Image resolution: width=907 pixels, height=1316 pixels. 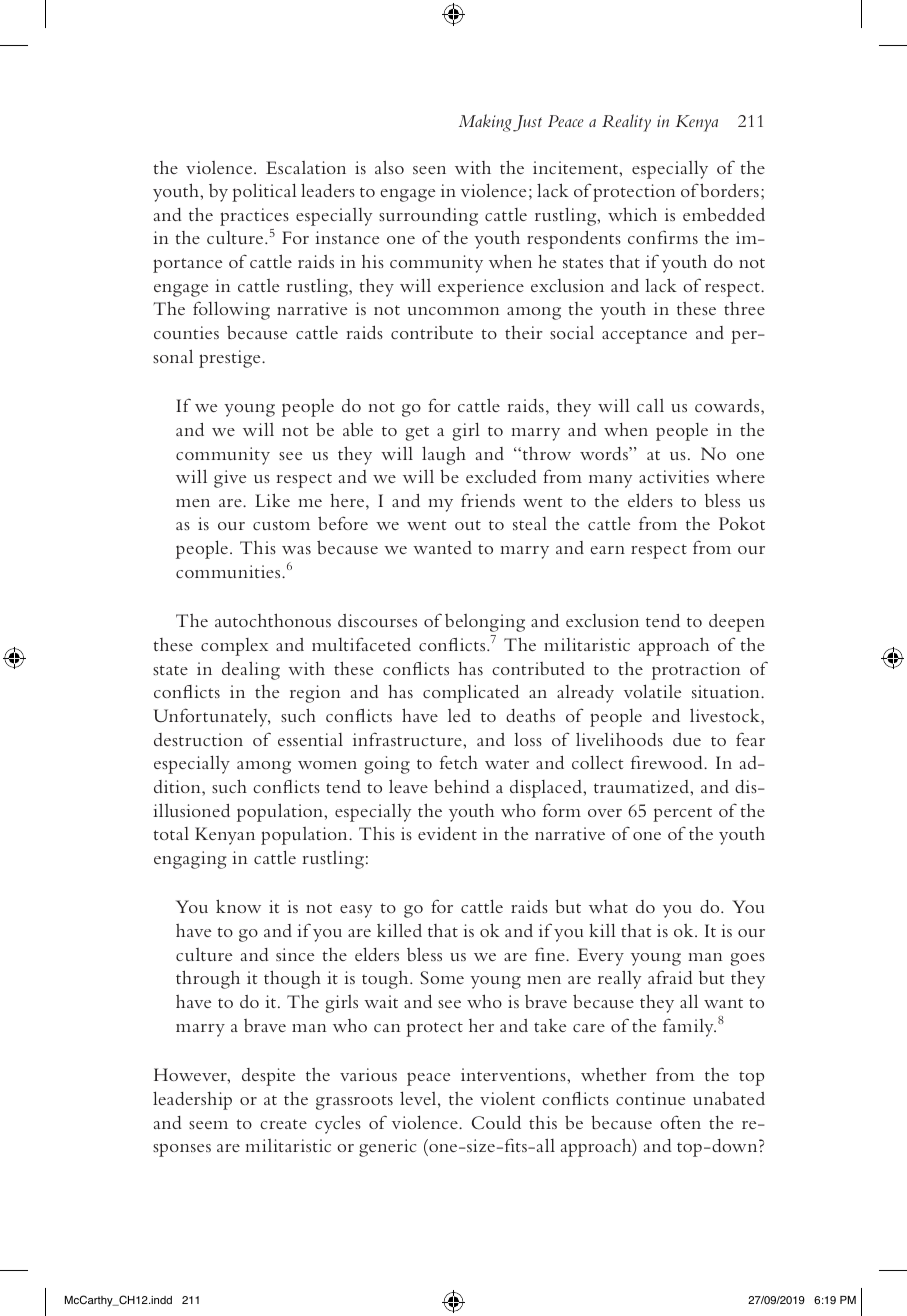 I want to click on get, so click(x=417, y=433).
